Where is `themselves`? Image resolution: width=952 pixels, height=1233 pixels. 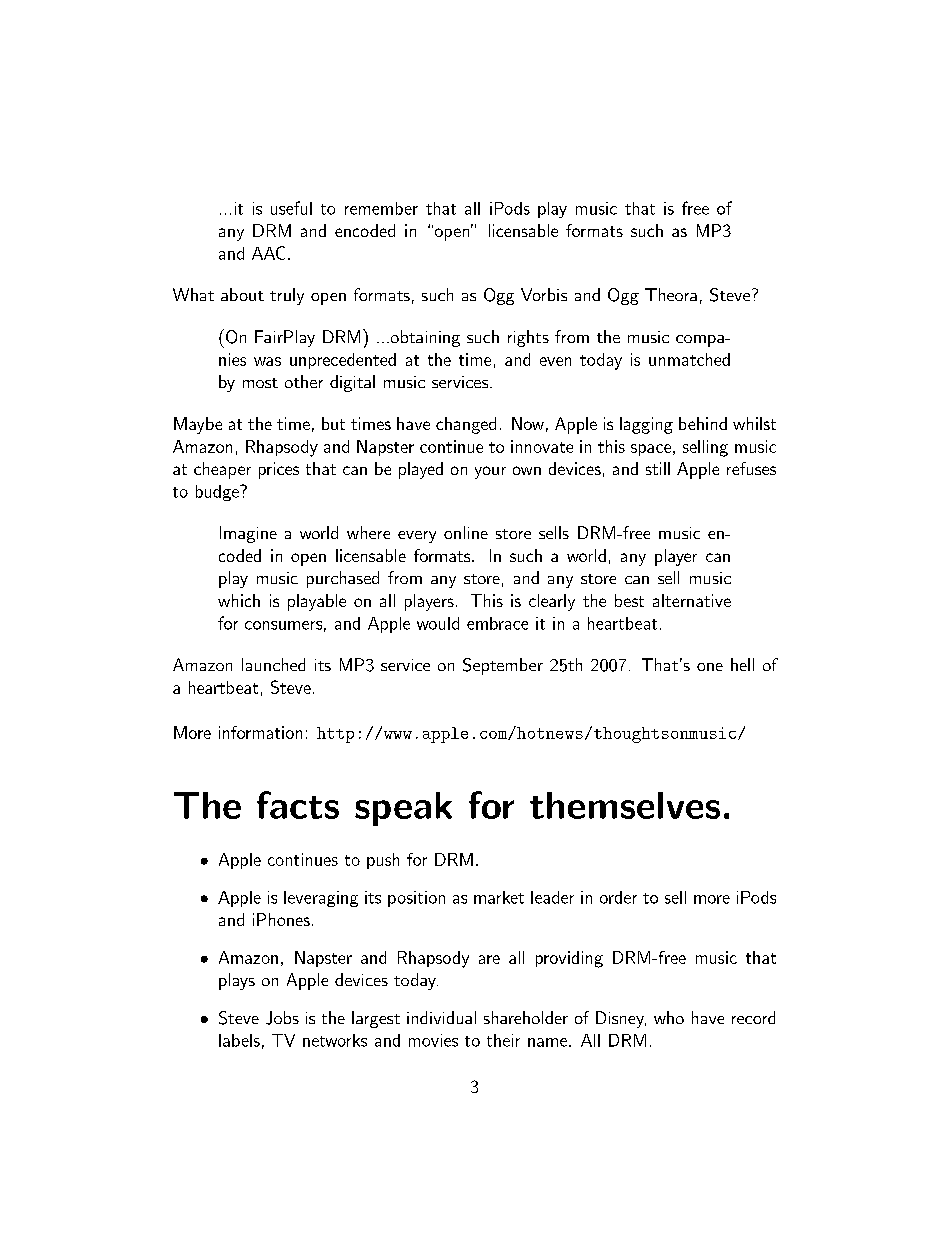
themselves is located at coordinates (625, 805).
